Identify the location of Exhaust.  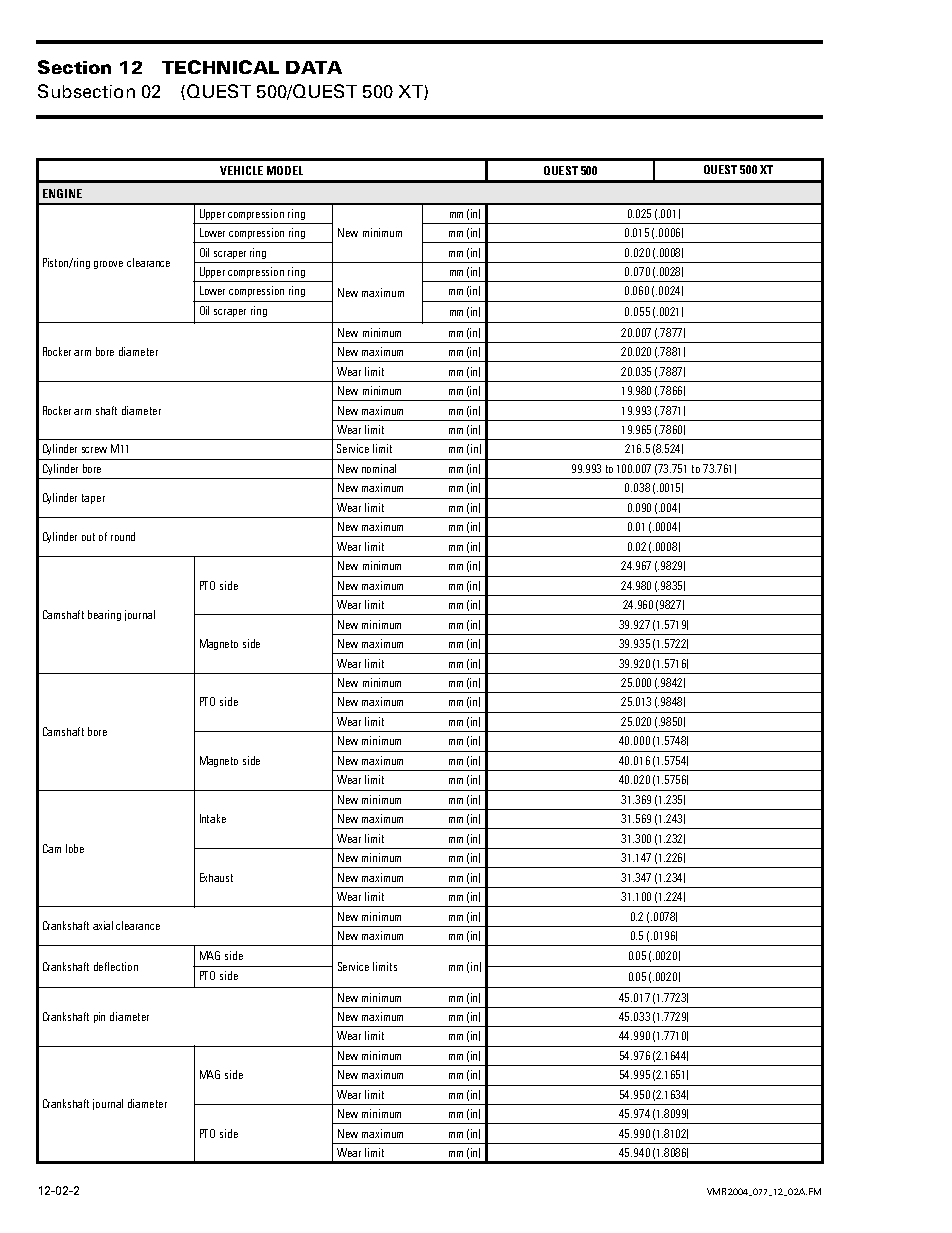
(216, 877).
